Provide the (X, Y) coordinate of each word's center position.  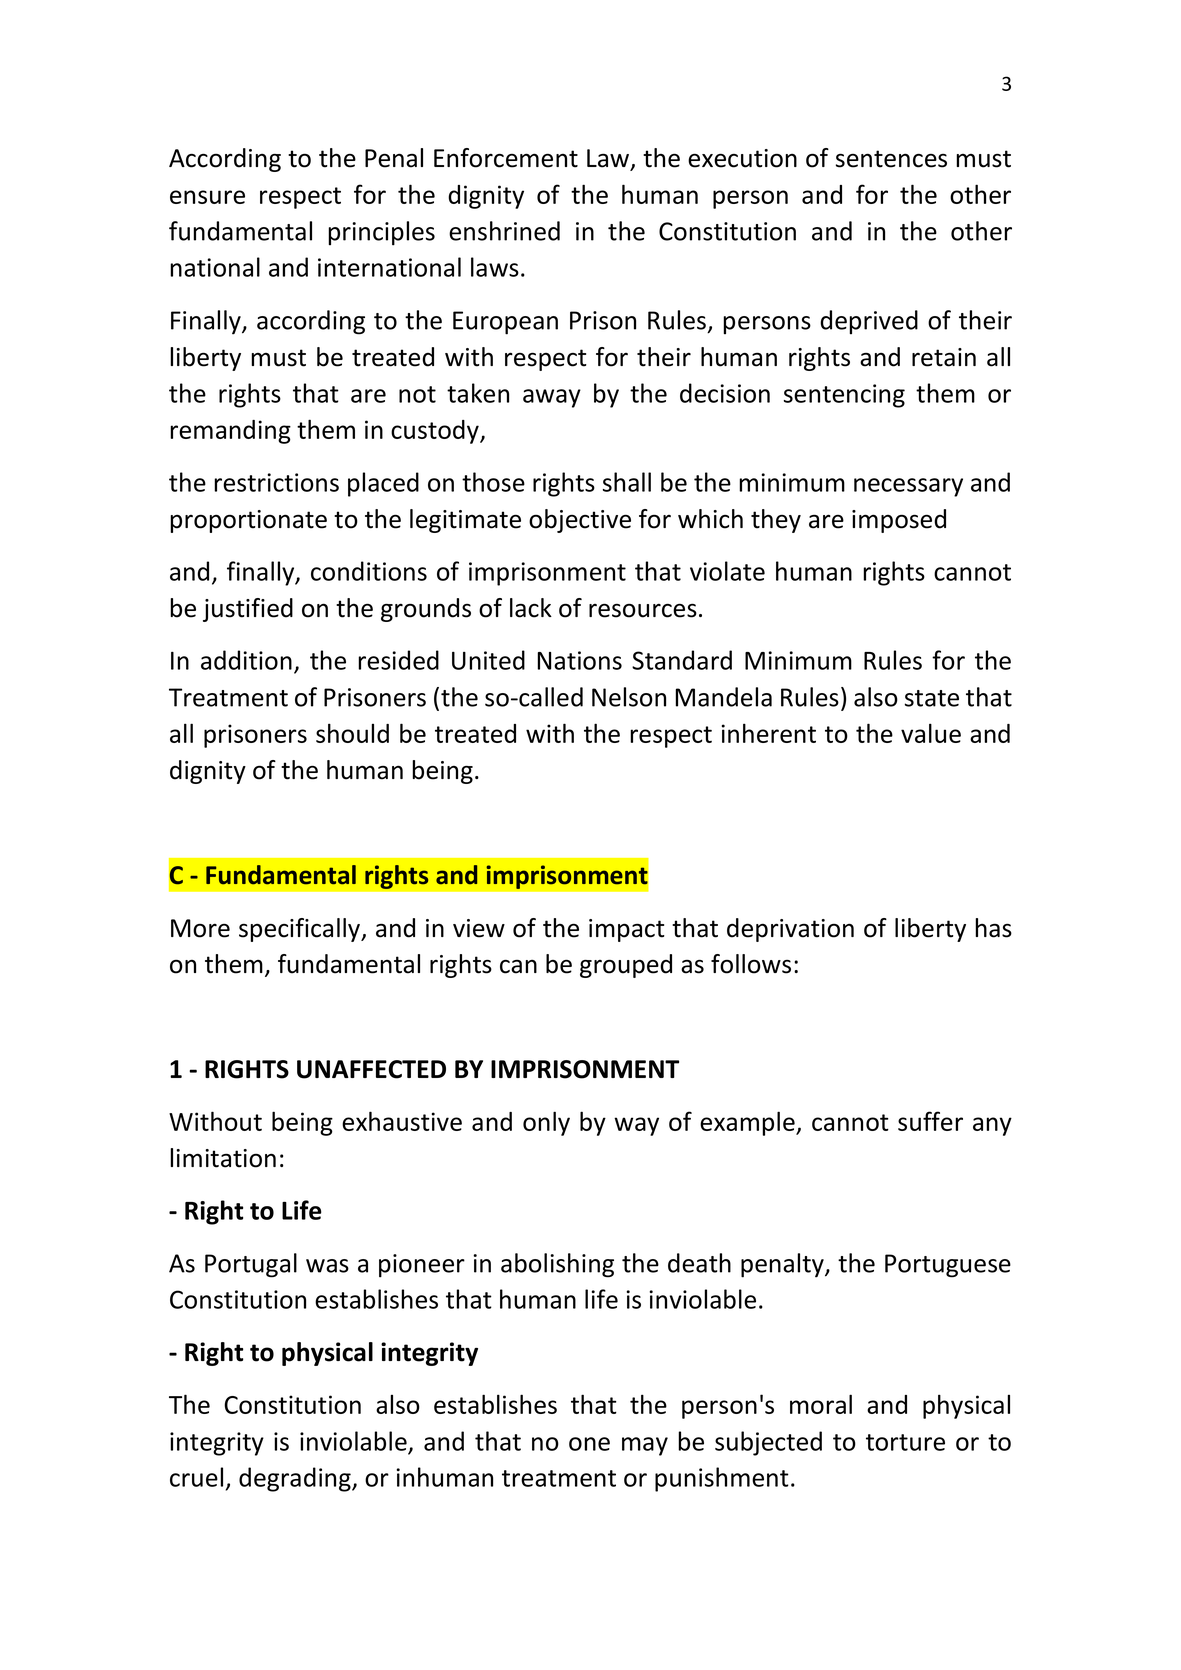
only (546, 1123)
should (352, 733)
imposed (899, 521)
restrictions (276, 482)
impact (627, 930)
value (931, 733)
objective (580, 521)
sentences (891, 159)
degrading (296, 1479)
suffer (930, 1121)
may (645, 1446)
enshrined (504, 231)
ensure (207, 197)
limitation (223, 1158)
